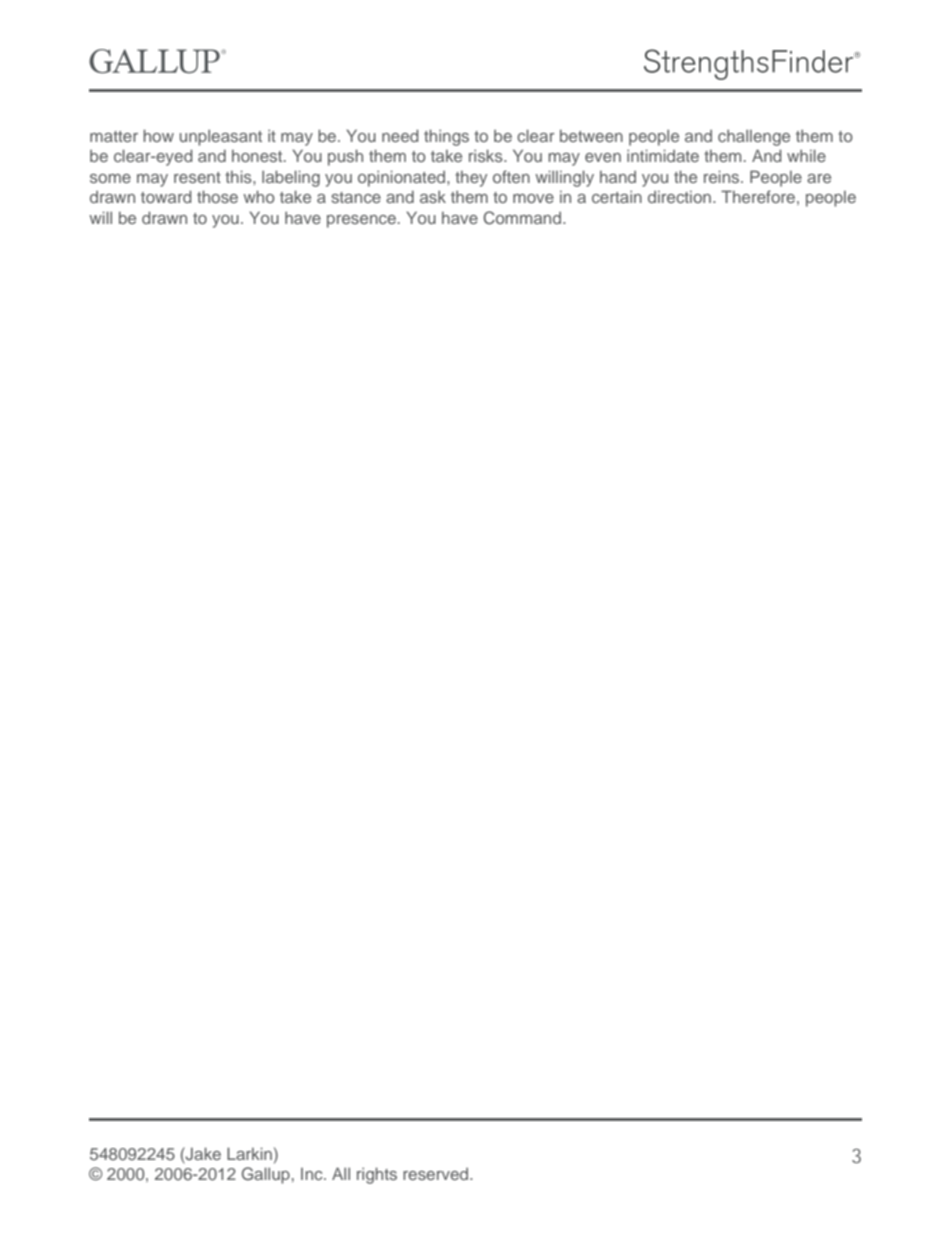  I want to click on they, so click(471, 179).
